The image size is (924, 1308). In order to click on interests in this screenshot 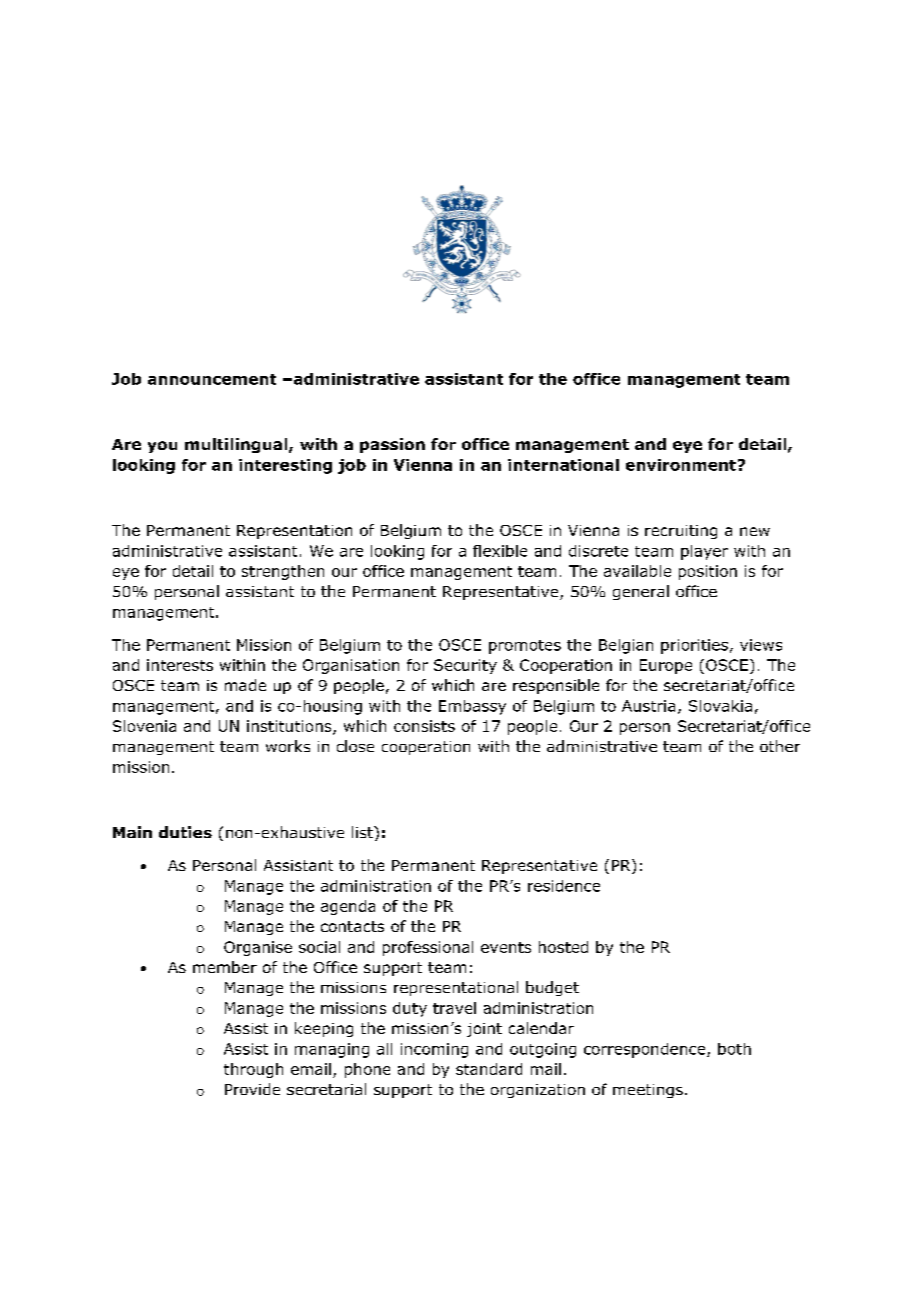, I will do `click(180, 665)`.
